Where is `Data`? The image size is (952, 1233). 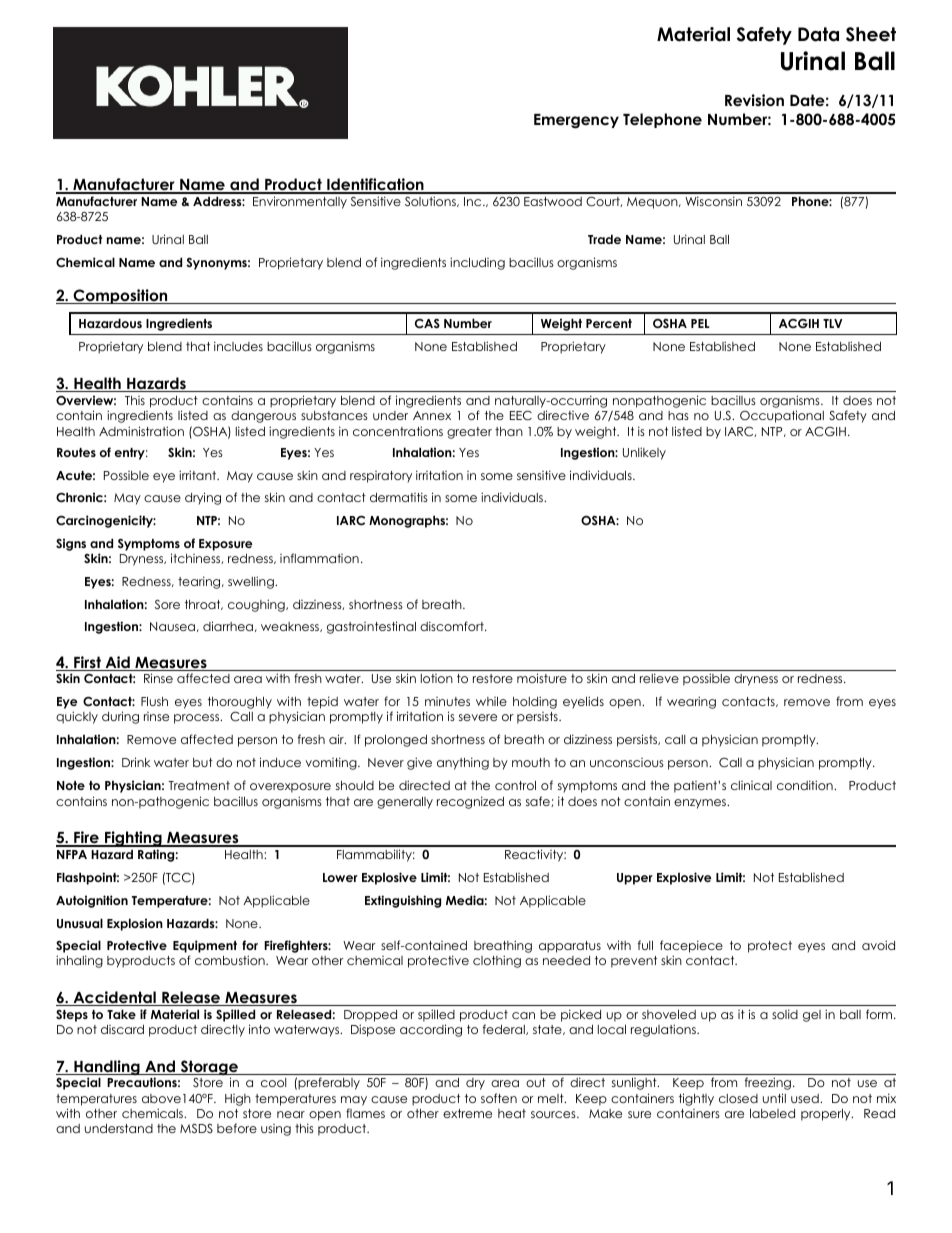
Data is located at coordinates (818, 34).
